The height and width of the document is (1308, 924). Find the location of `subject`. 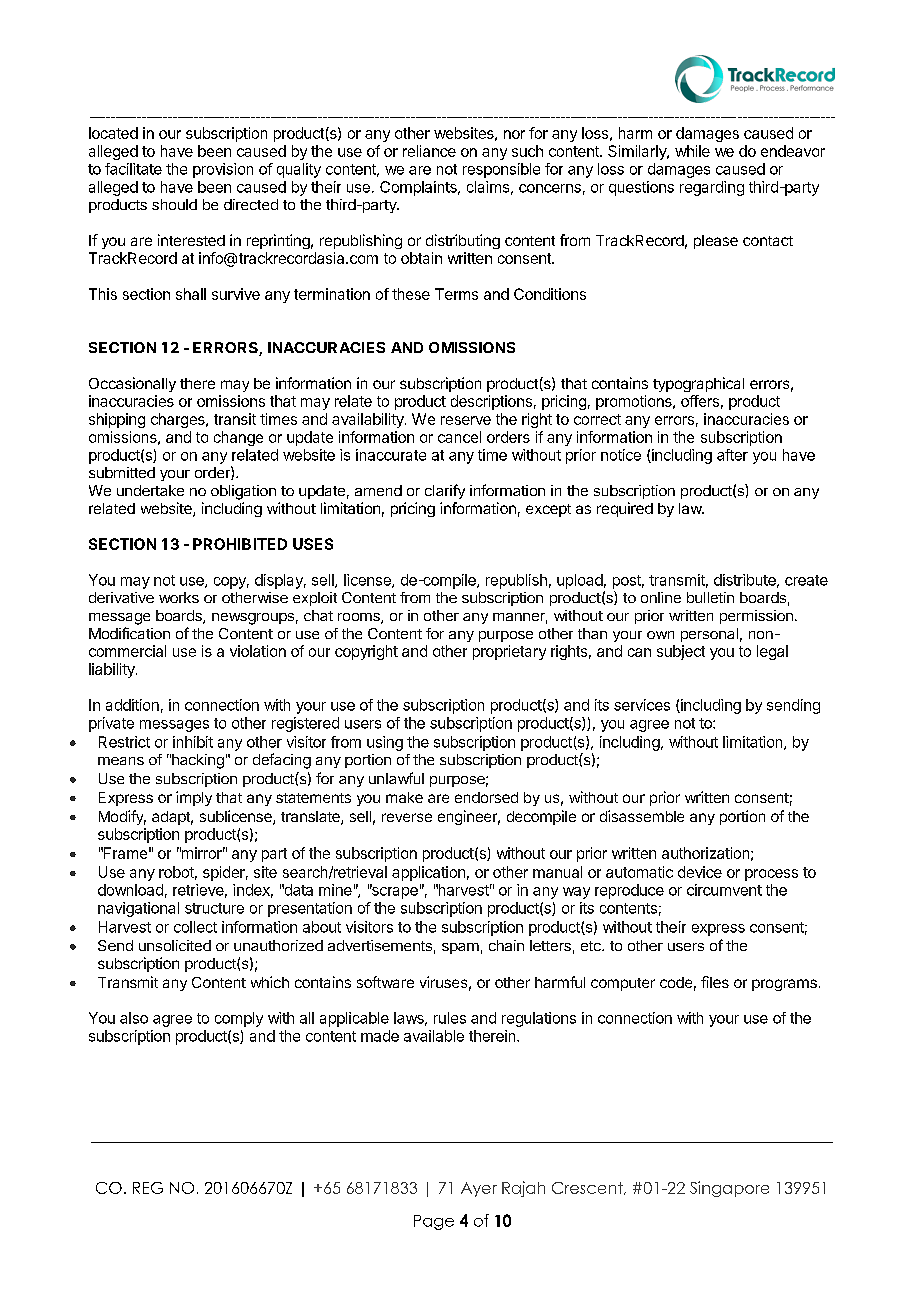

subject is located at coordinates (681, 652).
